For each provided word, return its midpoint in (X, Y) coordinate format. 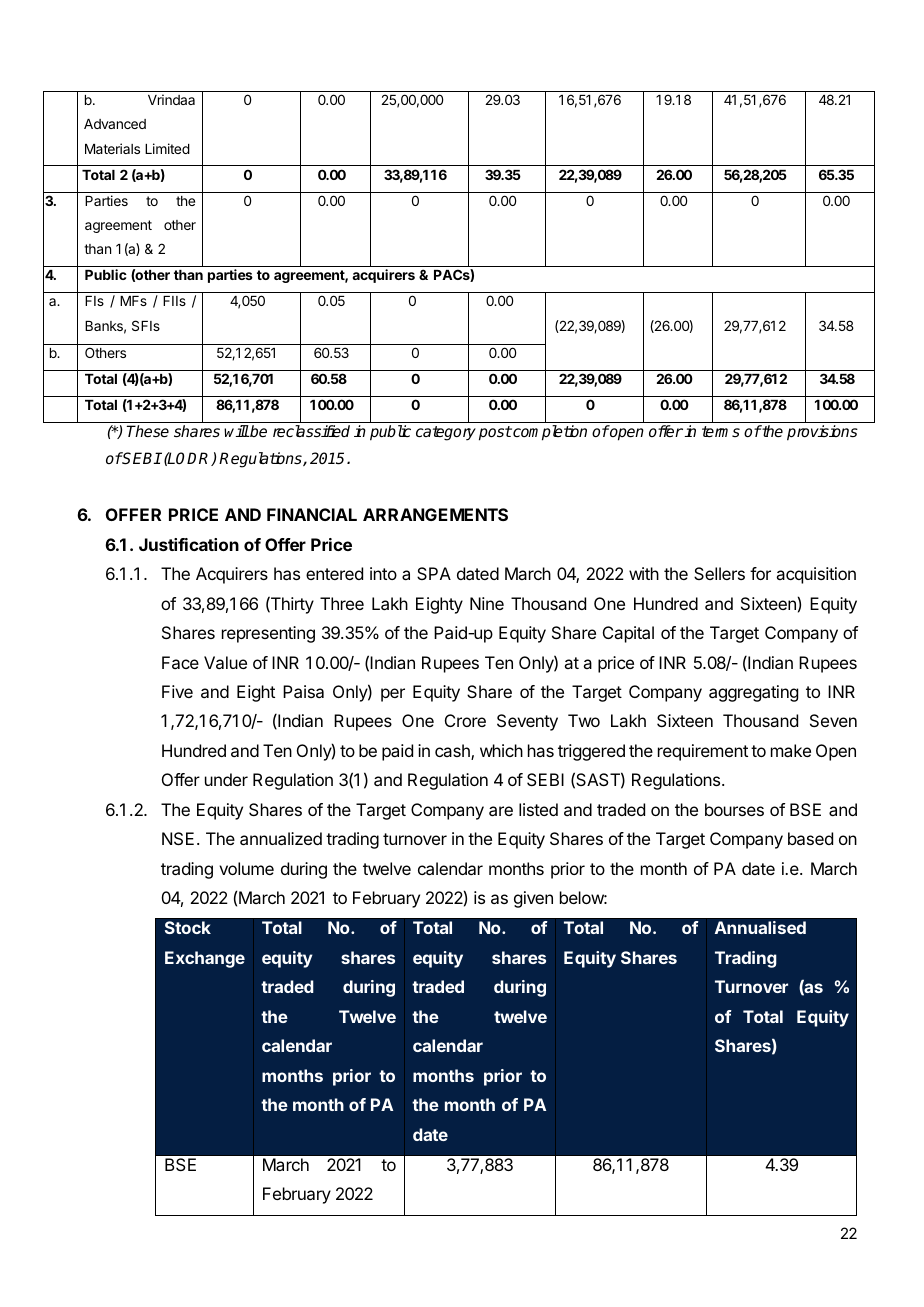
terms (721, 431)
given (533, 899)
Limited (167, 148)
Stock (188, 927)
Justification (189, 544)
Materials (112, 148)
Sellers (719, 573)
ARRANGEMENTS (435, 514)
